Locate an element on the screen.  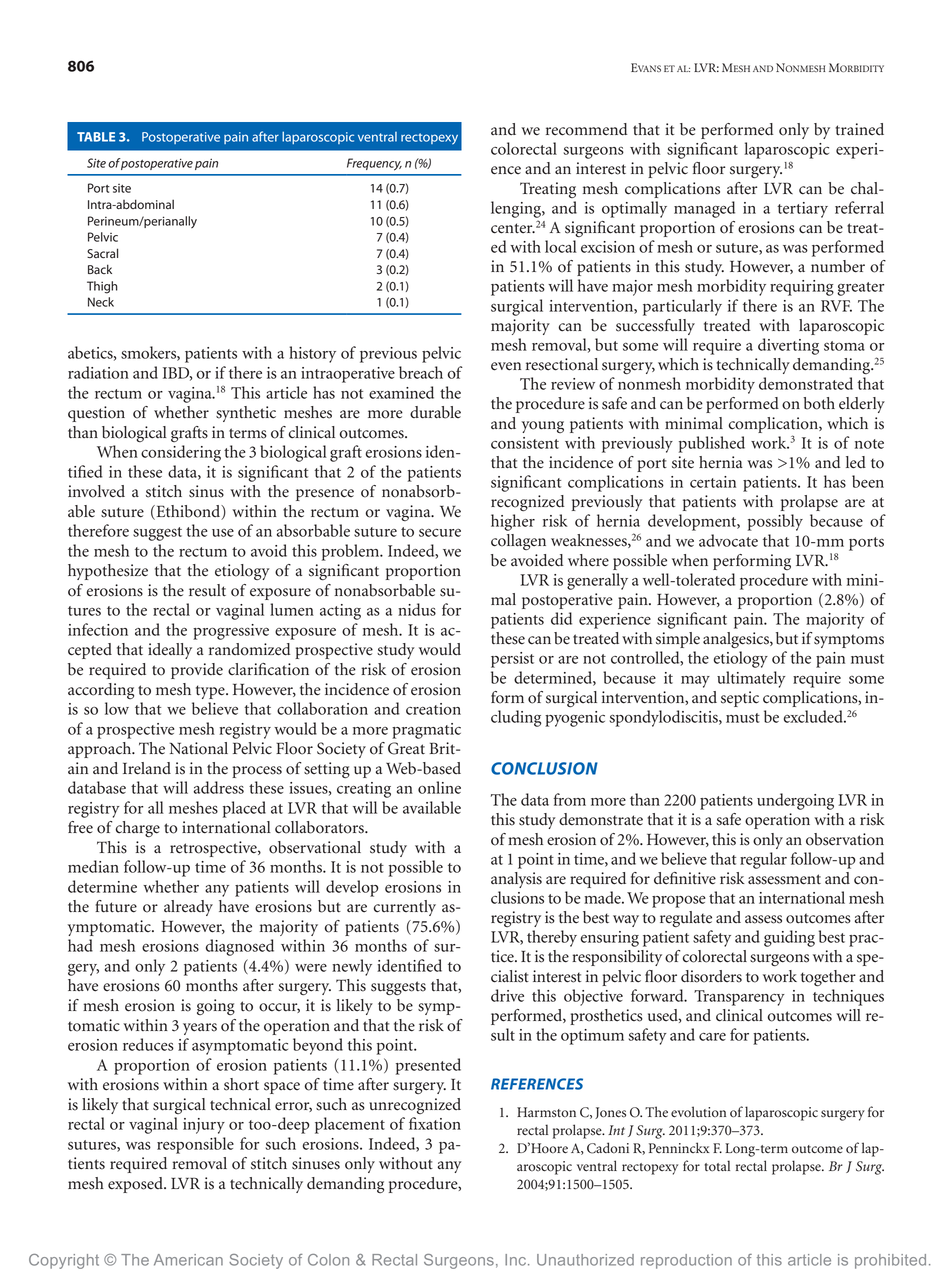
tertiary is located at coordinates (802, 210).
